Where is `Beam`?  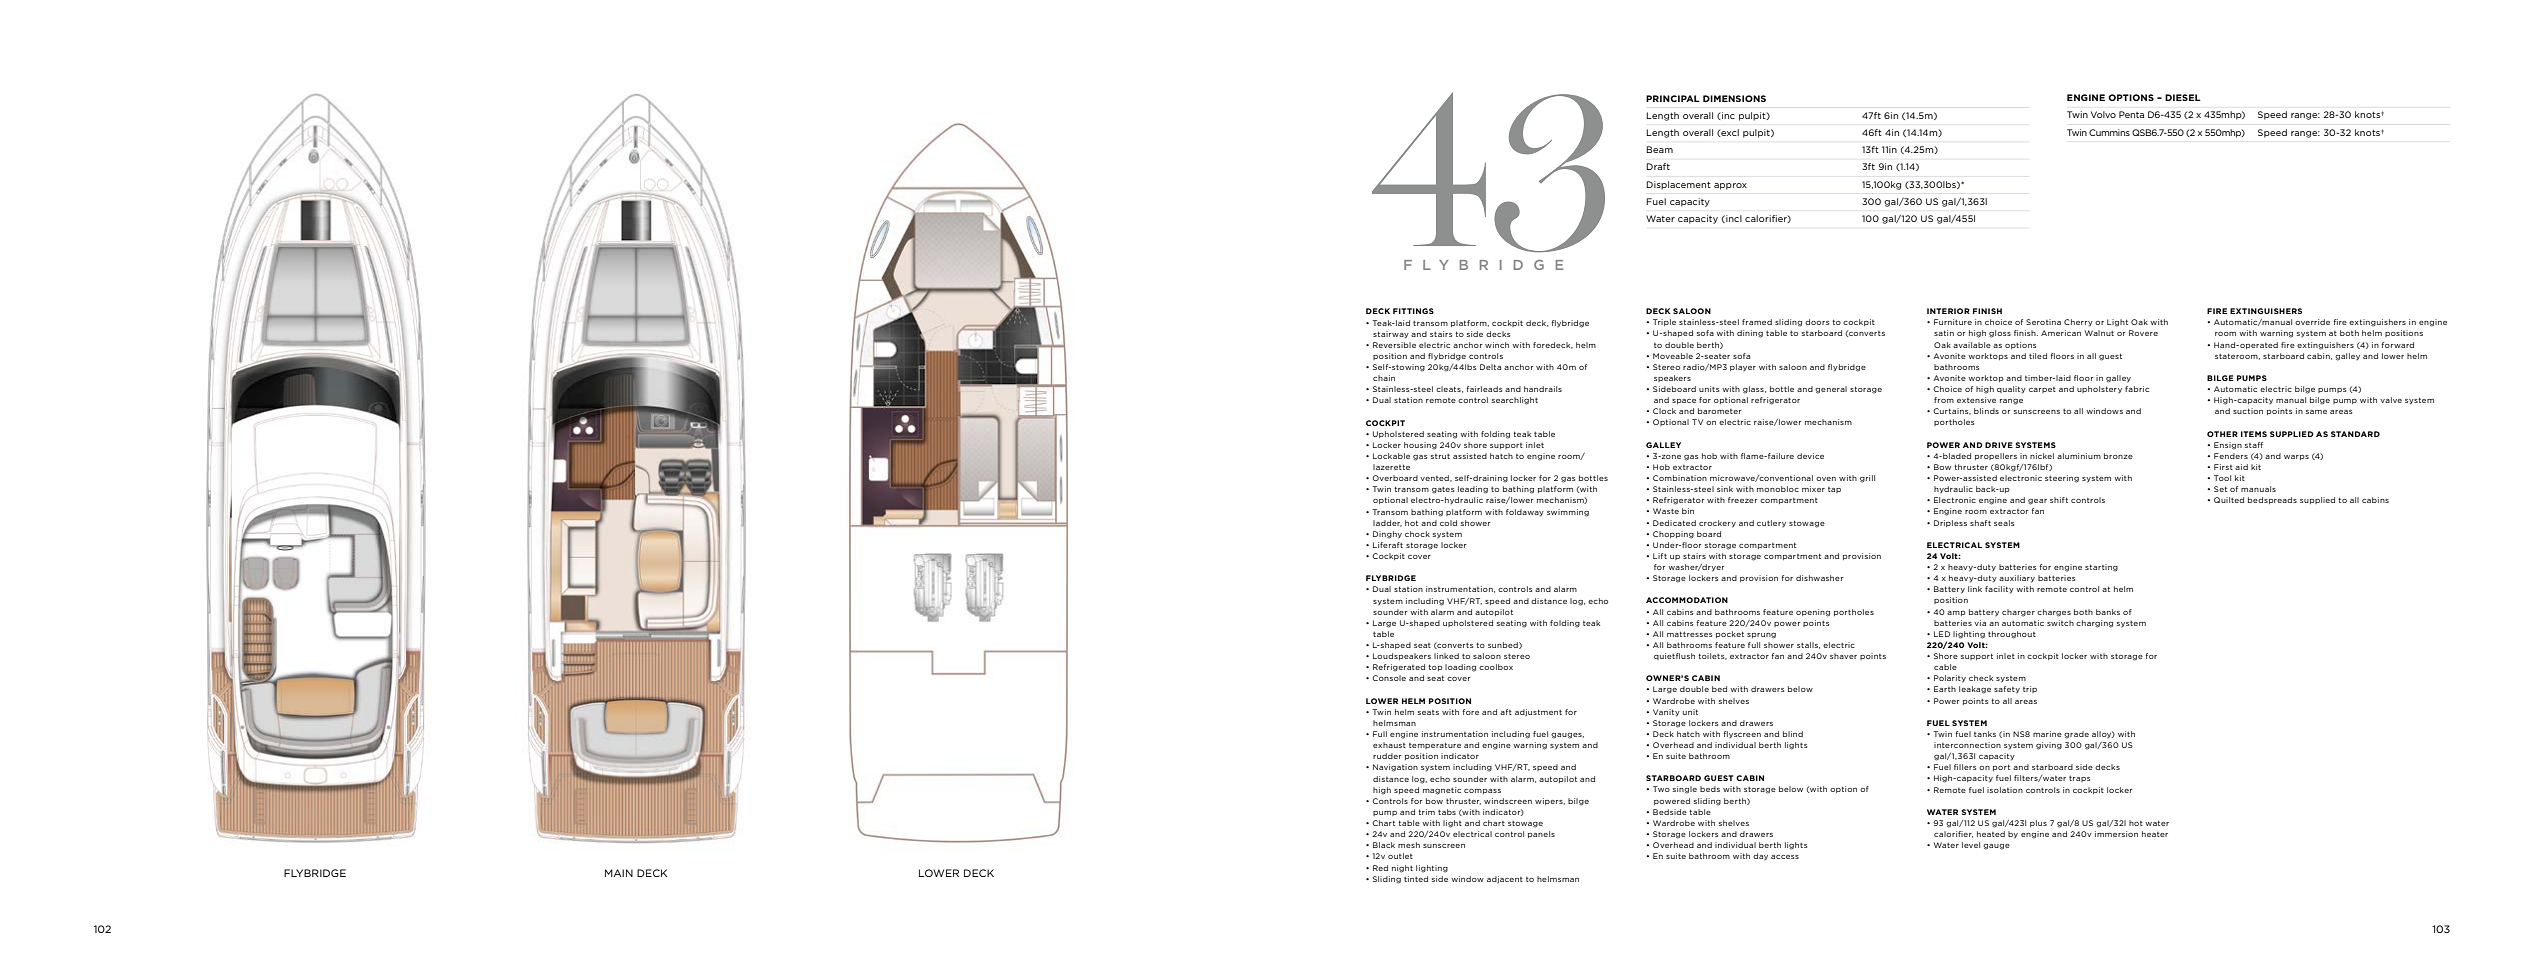
Beam is located at coordinates (1659, 149).
